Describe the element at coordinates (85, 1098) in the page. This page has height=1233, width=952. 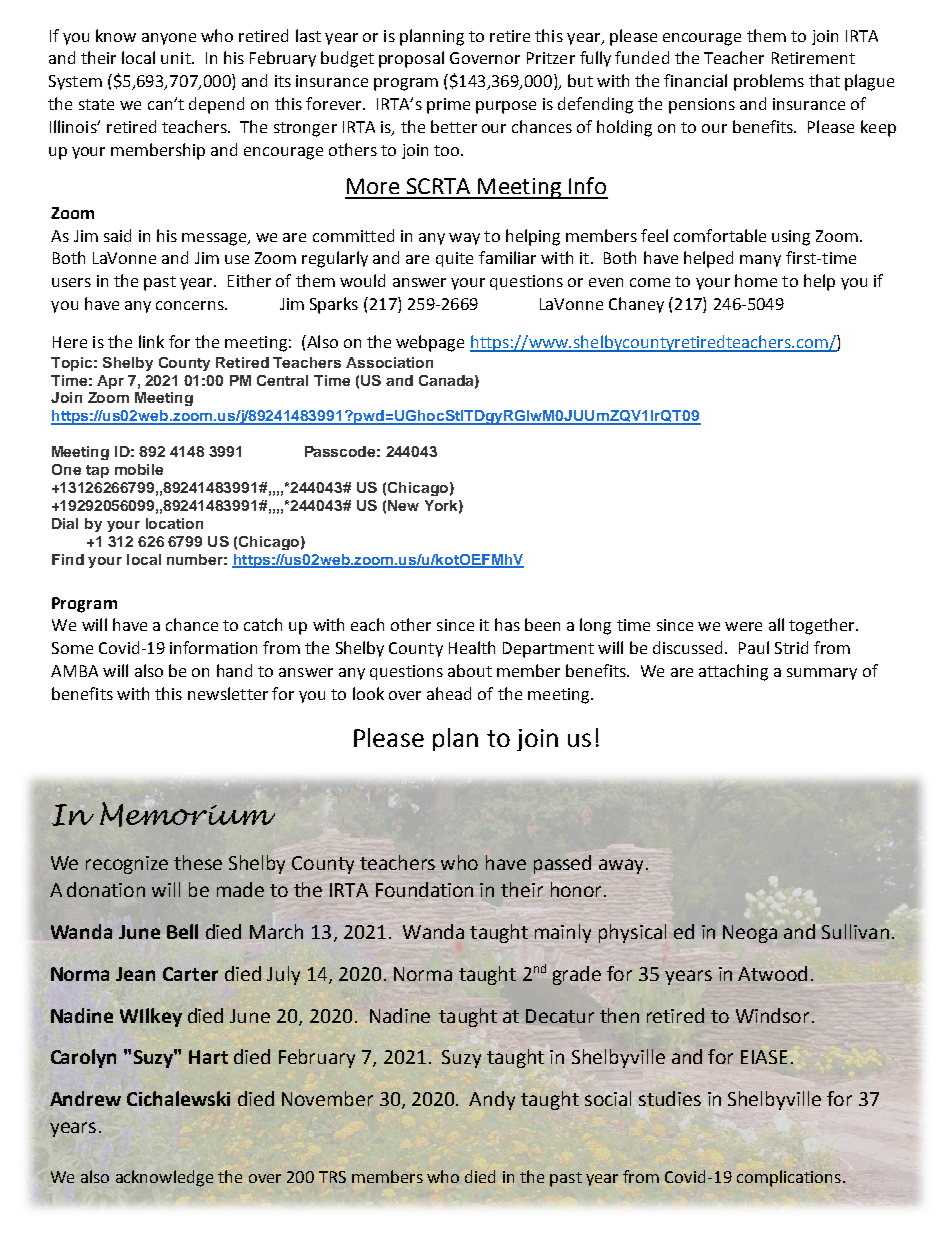
I see `Andrew` at that location.
